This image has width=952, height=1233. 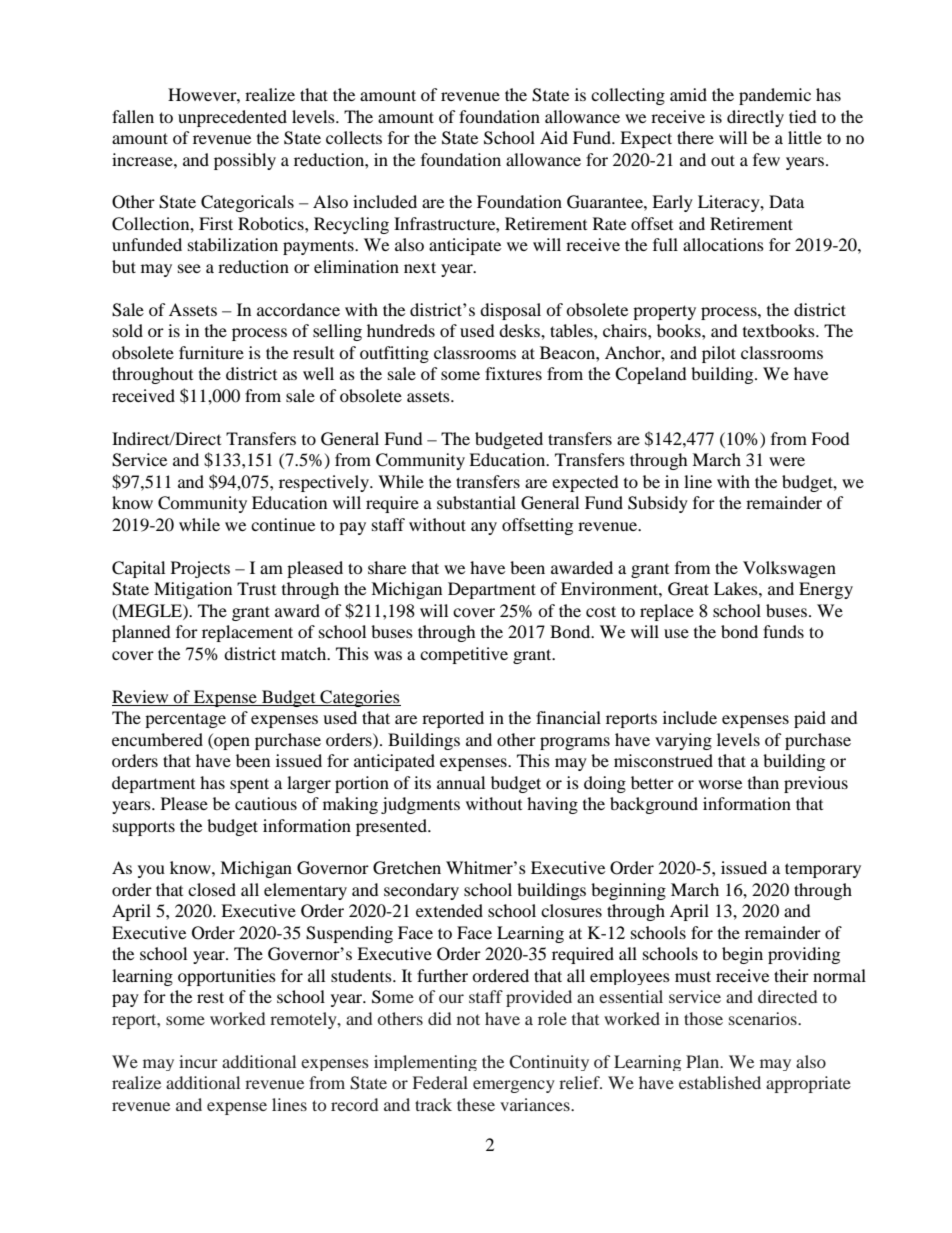 What do you see at coordinates (789, 569) in the image?
I see `Volkswagen` at bounding box center [789, 569].
